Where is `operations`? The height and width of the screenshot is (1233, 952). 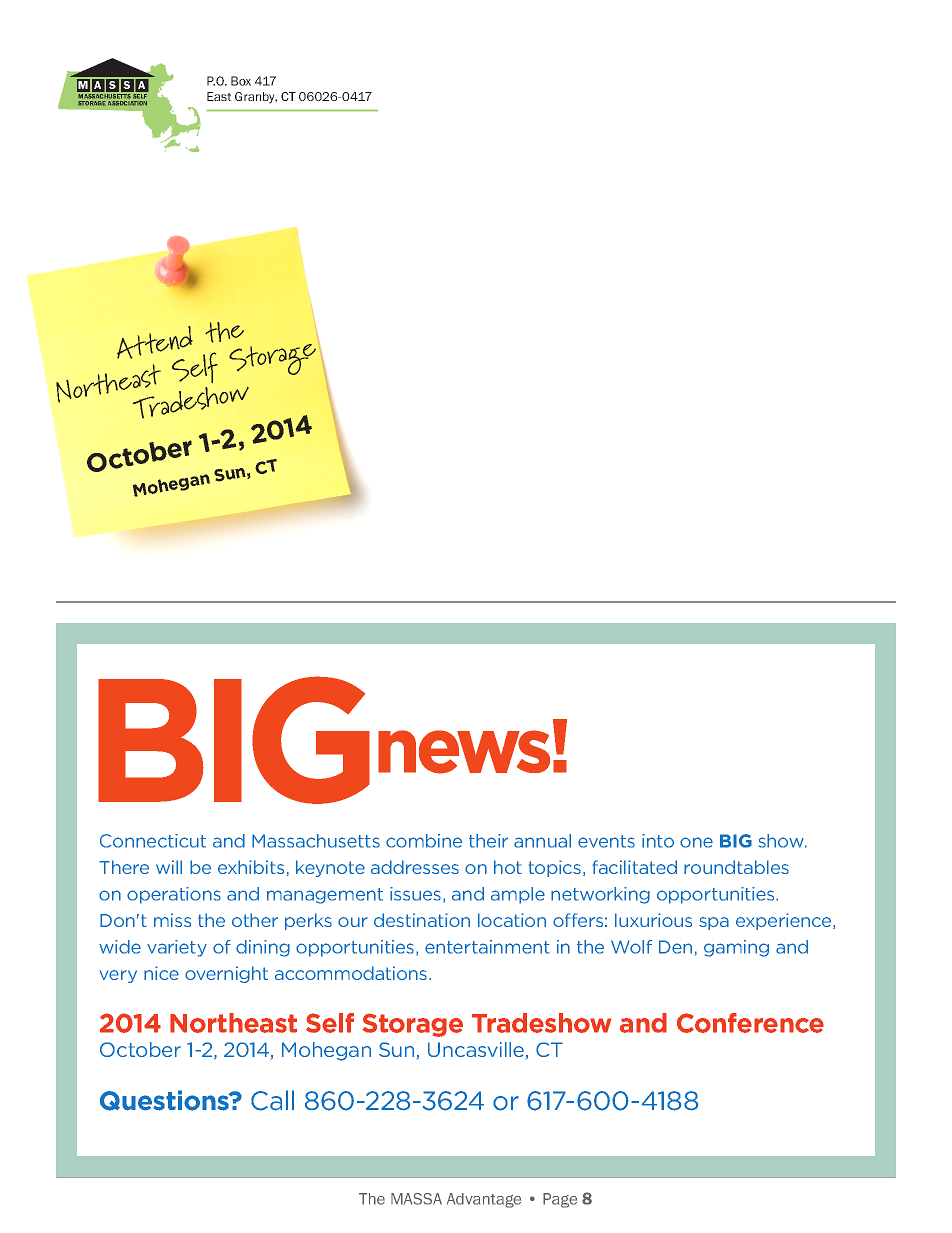 operations is located at coordinates (174, 895).
